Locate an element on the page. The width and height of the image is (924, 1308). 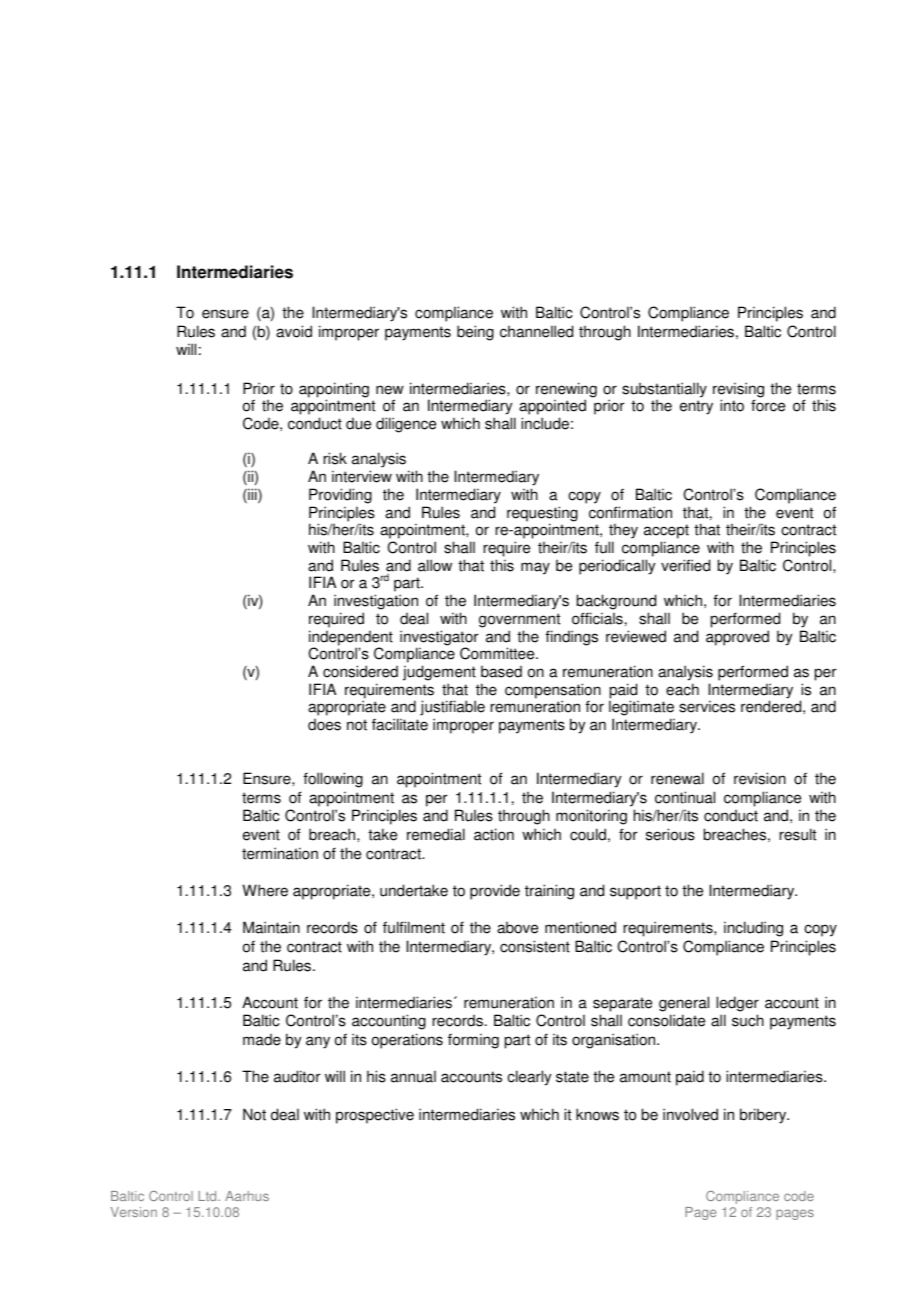
made is located at coordinates (262, 1040).
